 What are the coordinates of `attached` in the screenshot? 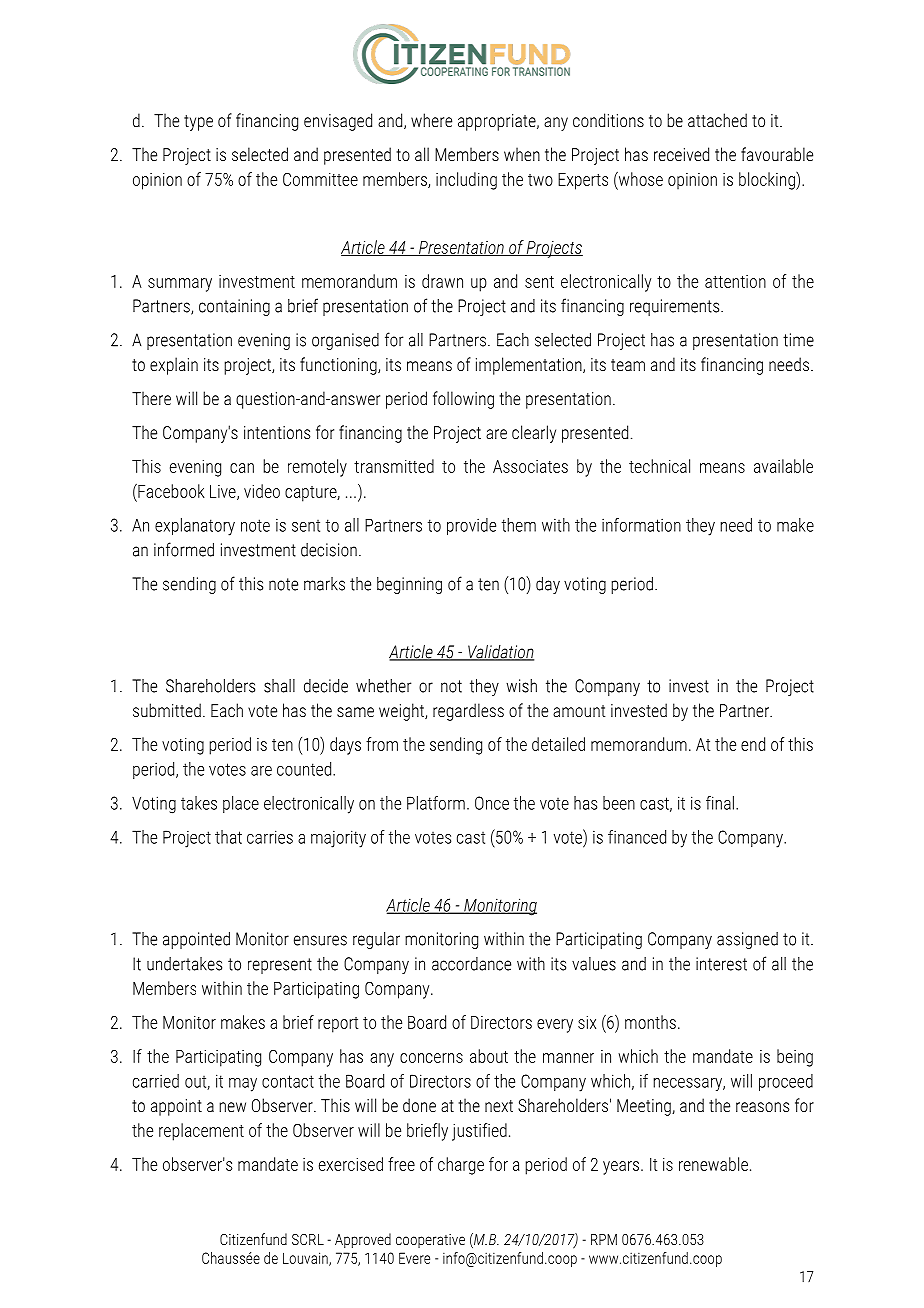 It's located at (717, 120).
